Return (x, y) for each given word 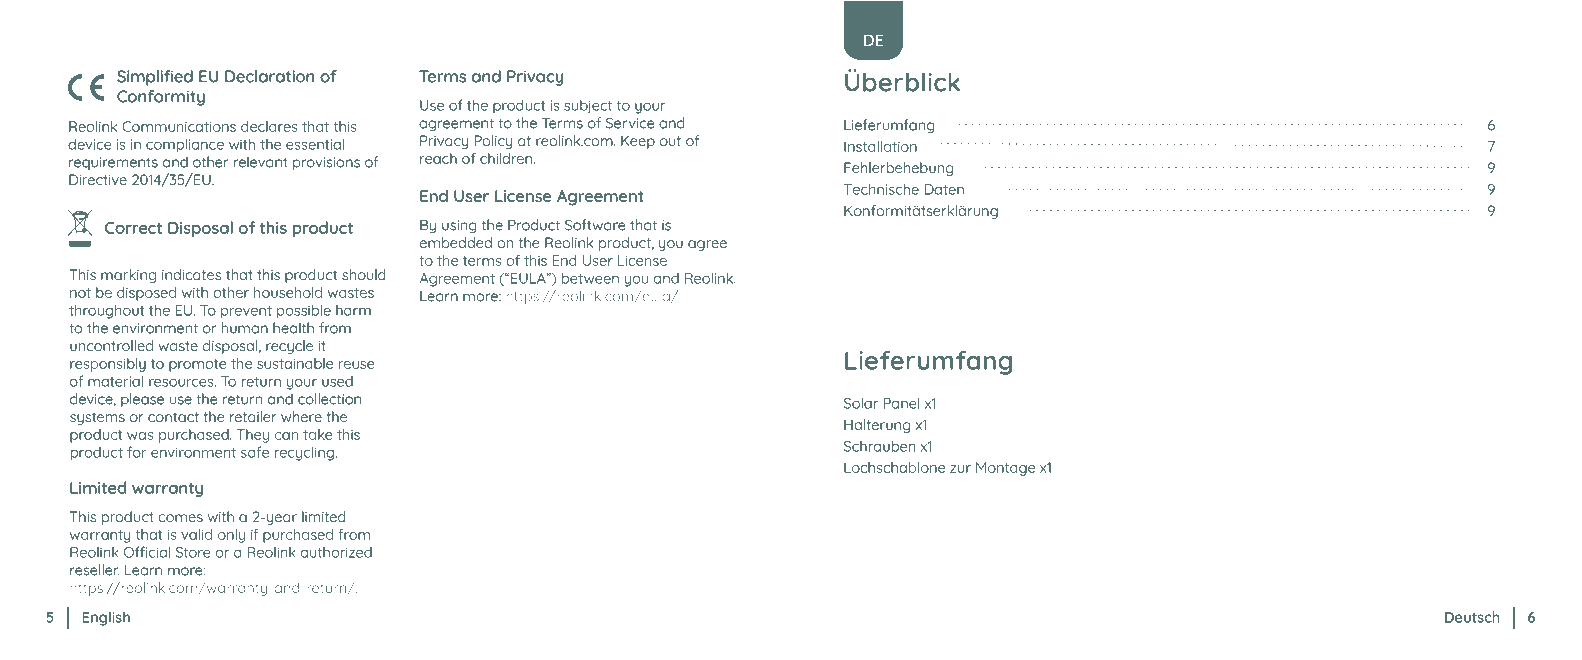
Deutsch (1472, 617)
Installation (880, 146)
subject (588, 106)
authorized (336, 552)
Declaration (269, 76)
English (106, 618)
